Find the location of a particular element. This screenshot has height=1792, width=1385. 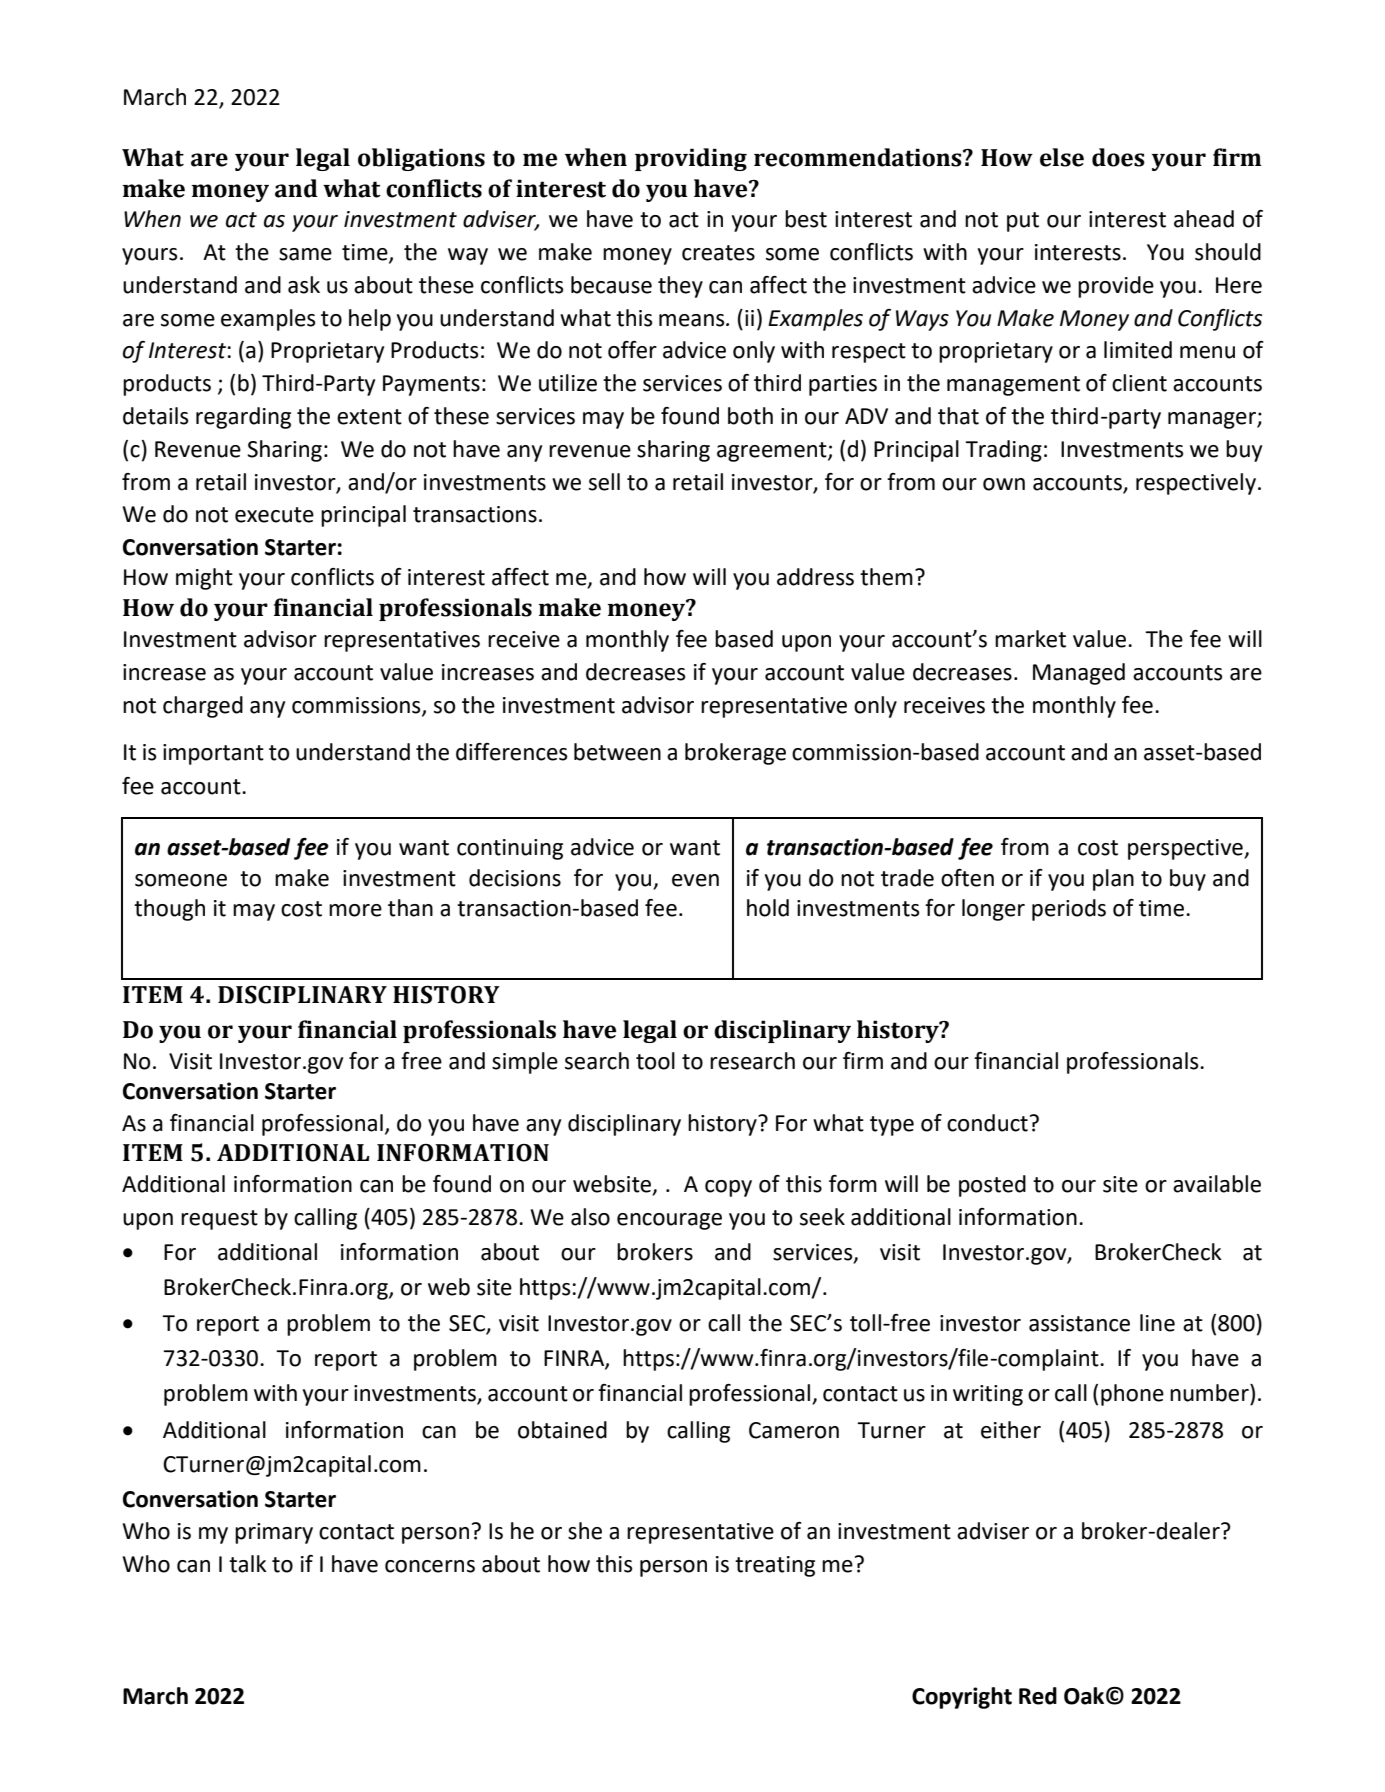

providing is located at coordinates (691, 159).
